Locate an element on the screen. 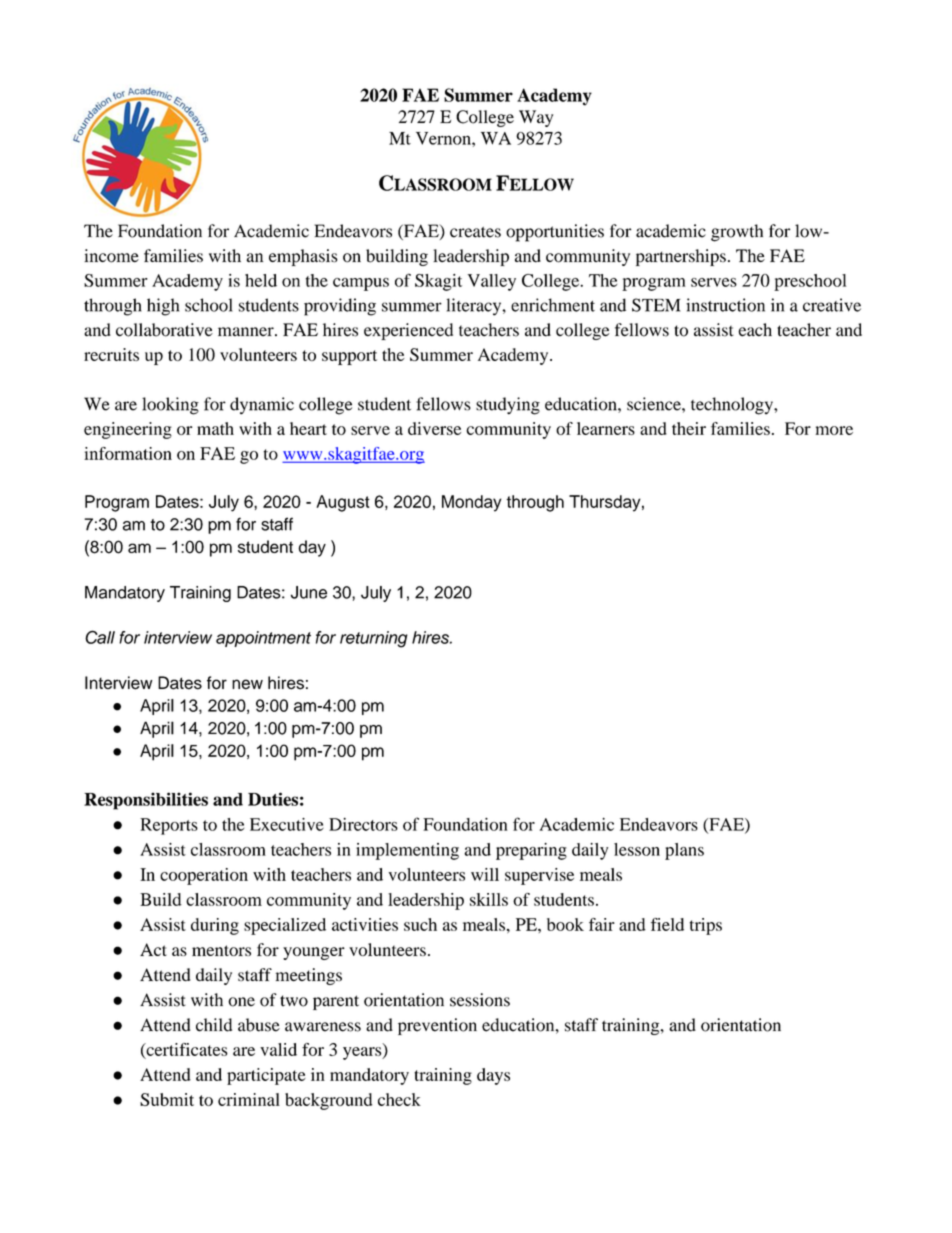  information is located at coordinates (128, 453).
